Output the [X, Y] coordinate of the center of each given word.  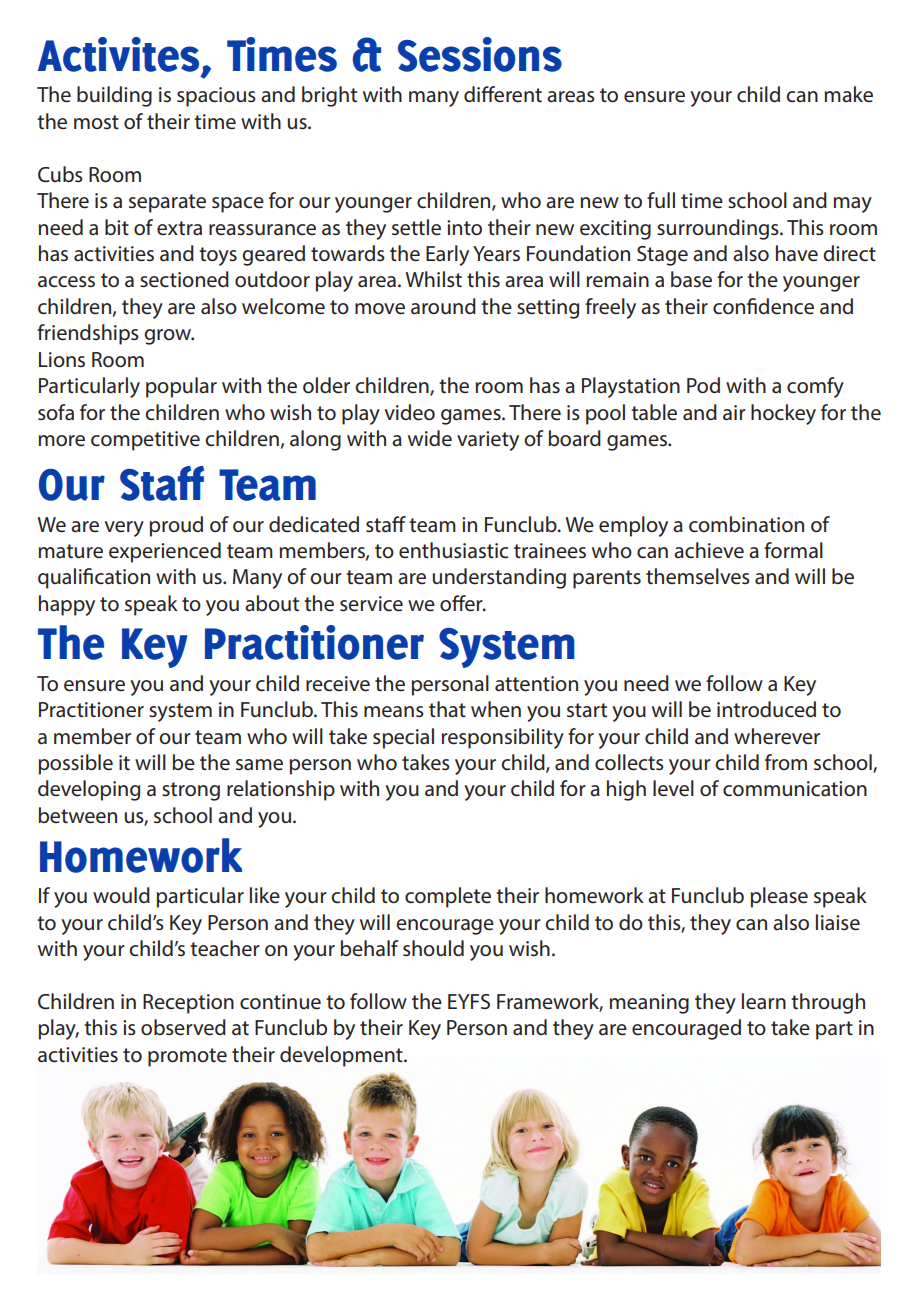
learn [764, 1001]
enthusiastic [453, 550]
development [342, 1056]
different [503, 94]
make [848, 94]
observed [183, 1027]
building [114, 96]
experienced [165, 552]
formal [793, 550]
